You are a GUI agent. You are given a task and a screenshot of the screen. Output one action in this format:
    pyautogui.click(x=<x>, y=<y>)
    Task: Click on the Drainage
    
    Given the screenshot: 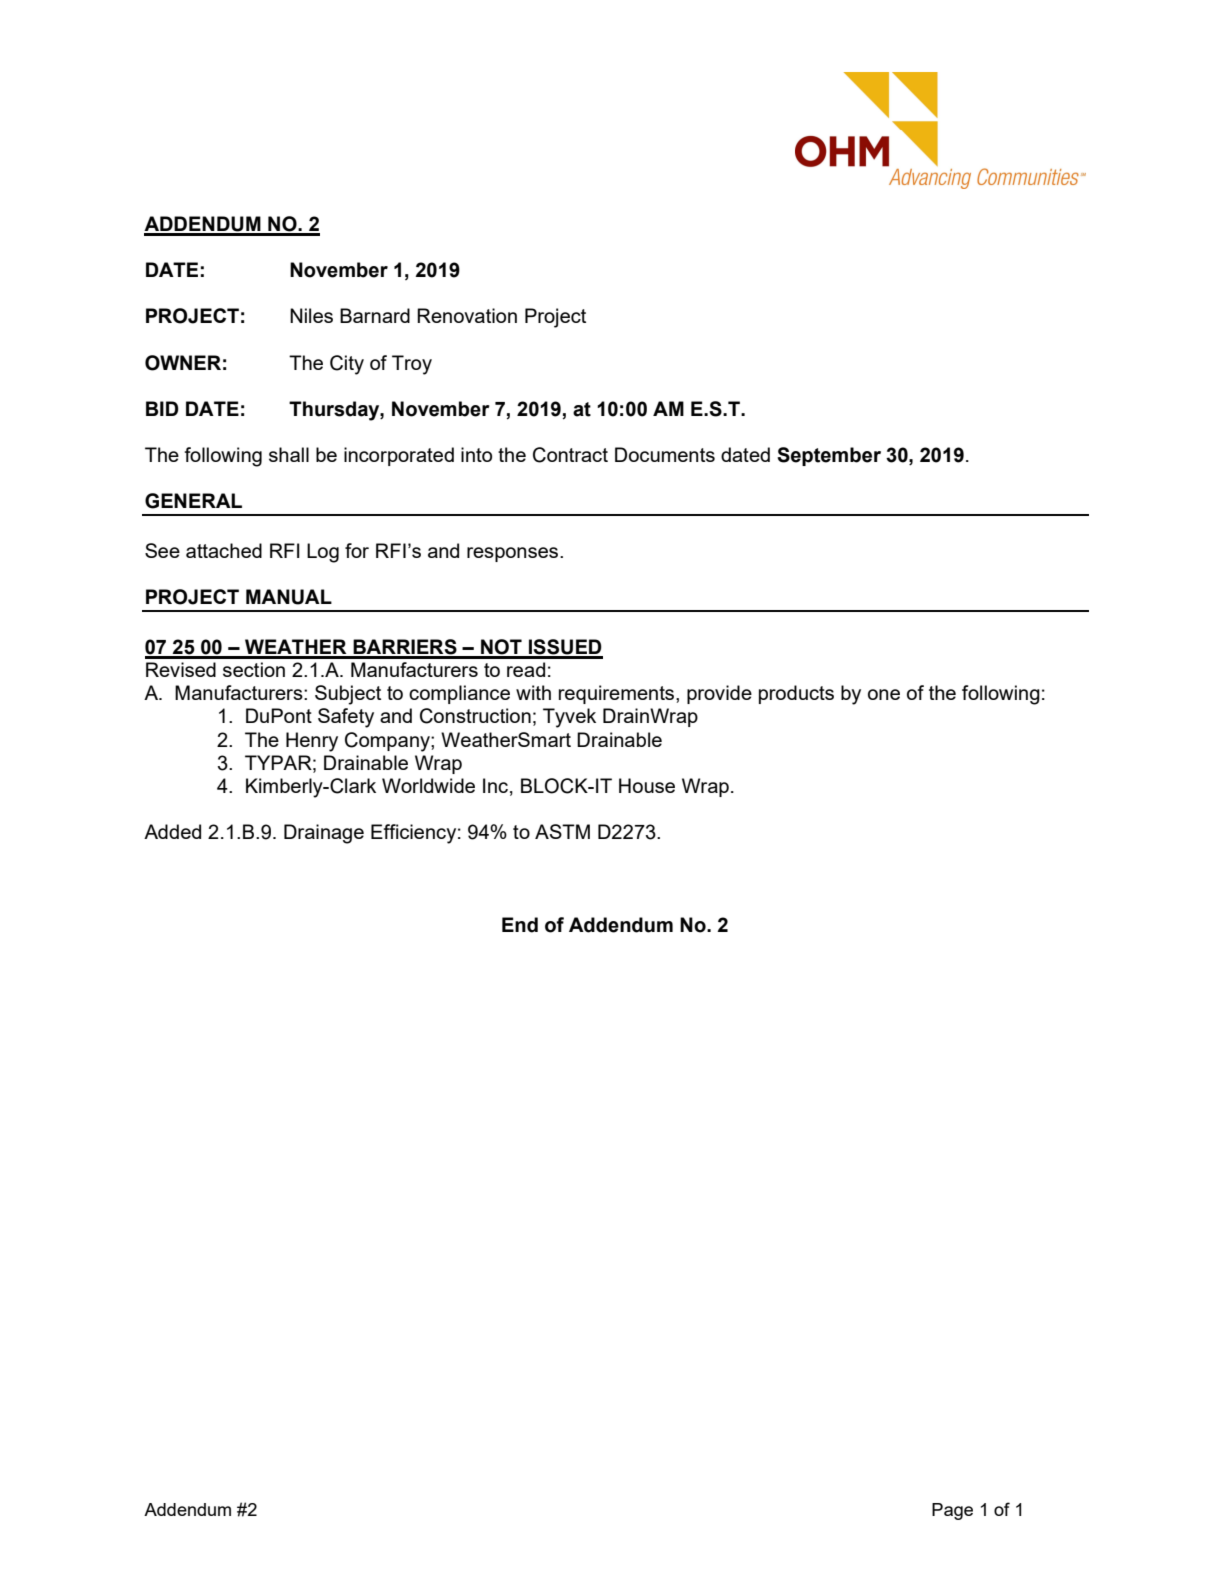 What is the action you would take?
    pyautogui.click(x=324, y=834)
